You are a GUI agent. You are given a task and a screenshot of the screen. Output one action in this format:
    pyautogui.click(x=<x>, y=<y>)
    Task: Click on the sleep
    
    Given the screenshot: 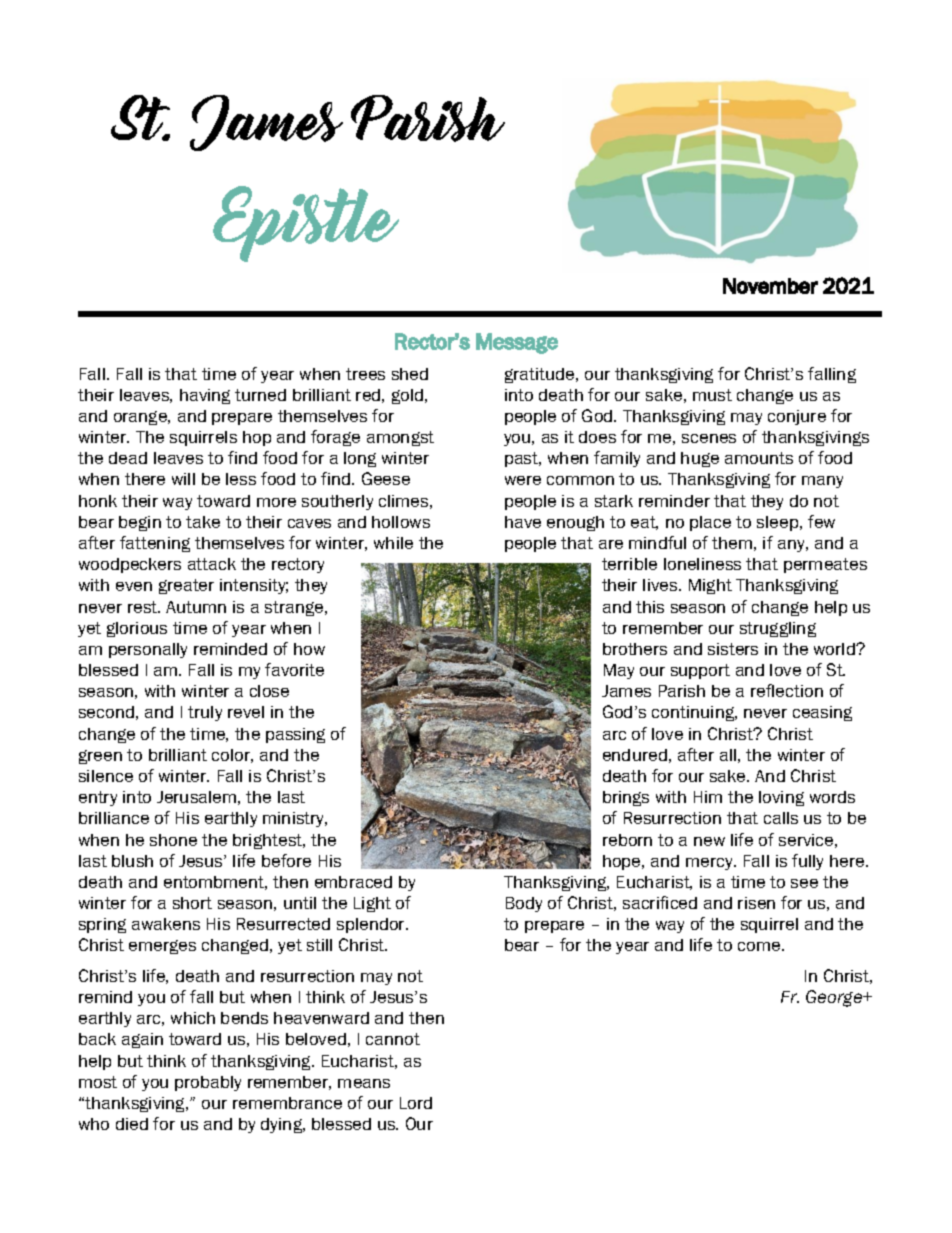 What is the action you would take?
    pyautogui.click(x=779, y=523)
